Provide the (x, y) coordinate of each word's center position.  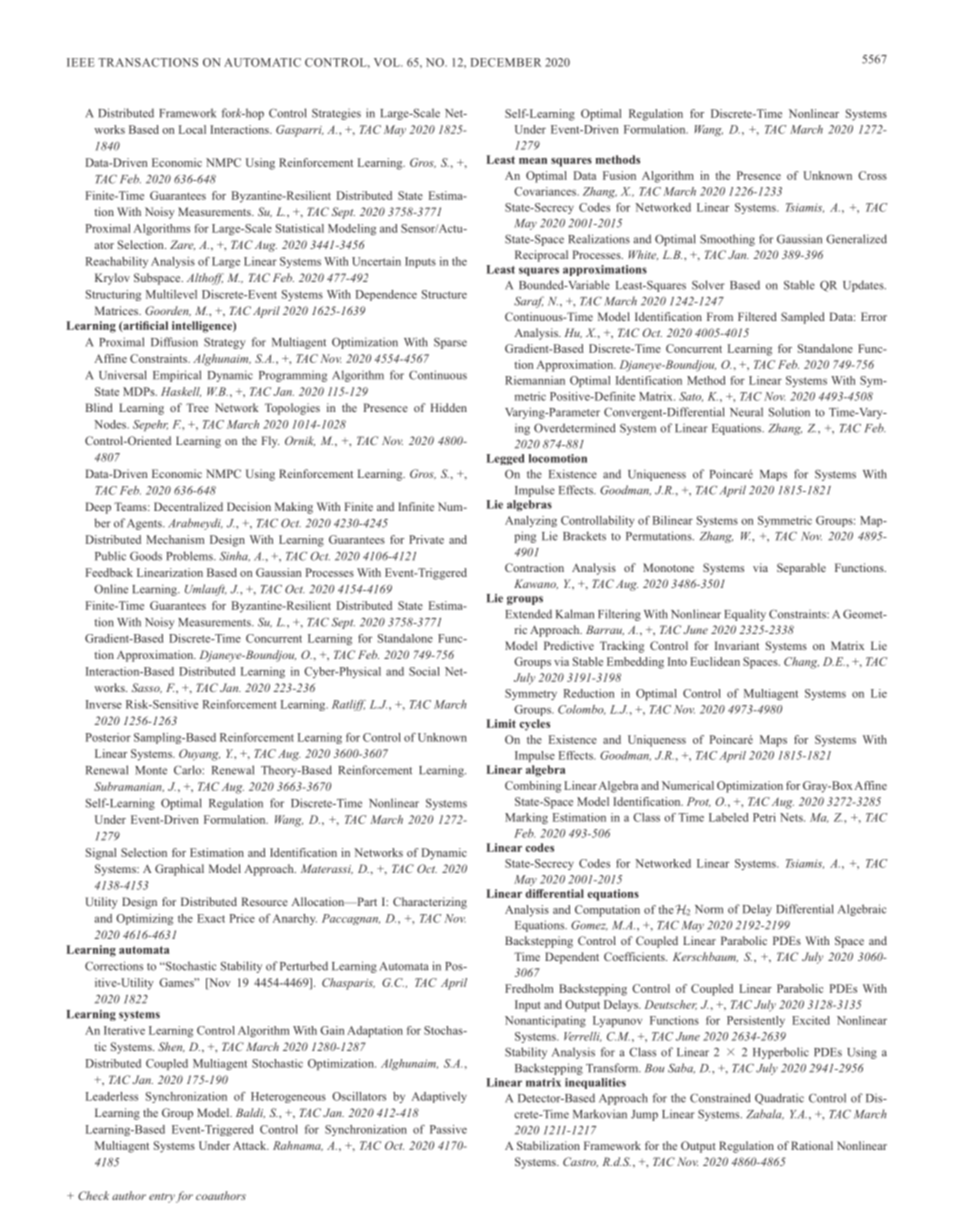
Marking (526, 818)
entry (162, 1198)
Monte (151, 770)
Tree (197, 407)
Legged (505, 459)
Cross (872, 175)
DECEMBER (506, 62)
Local (192, 129)
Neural (746, 412)
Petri (764, 817)
